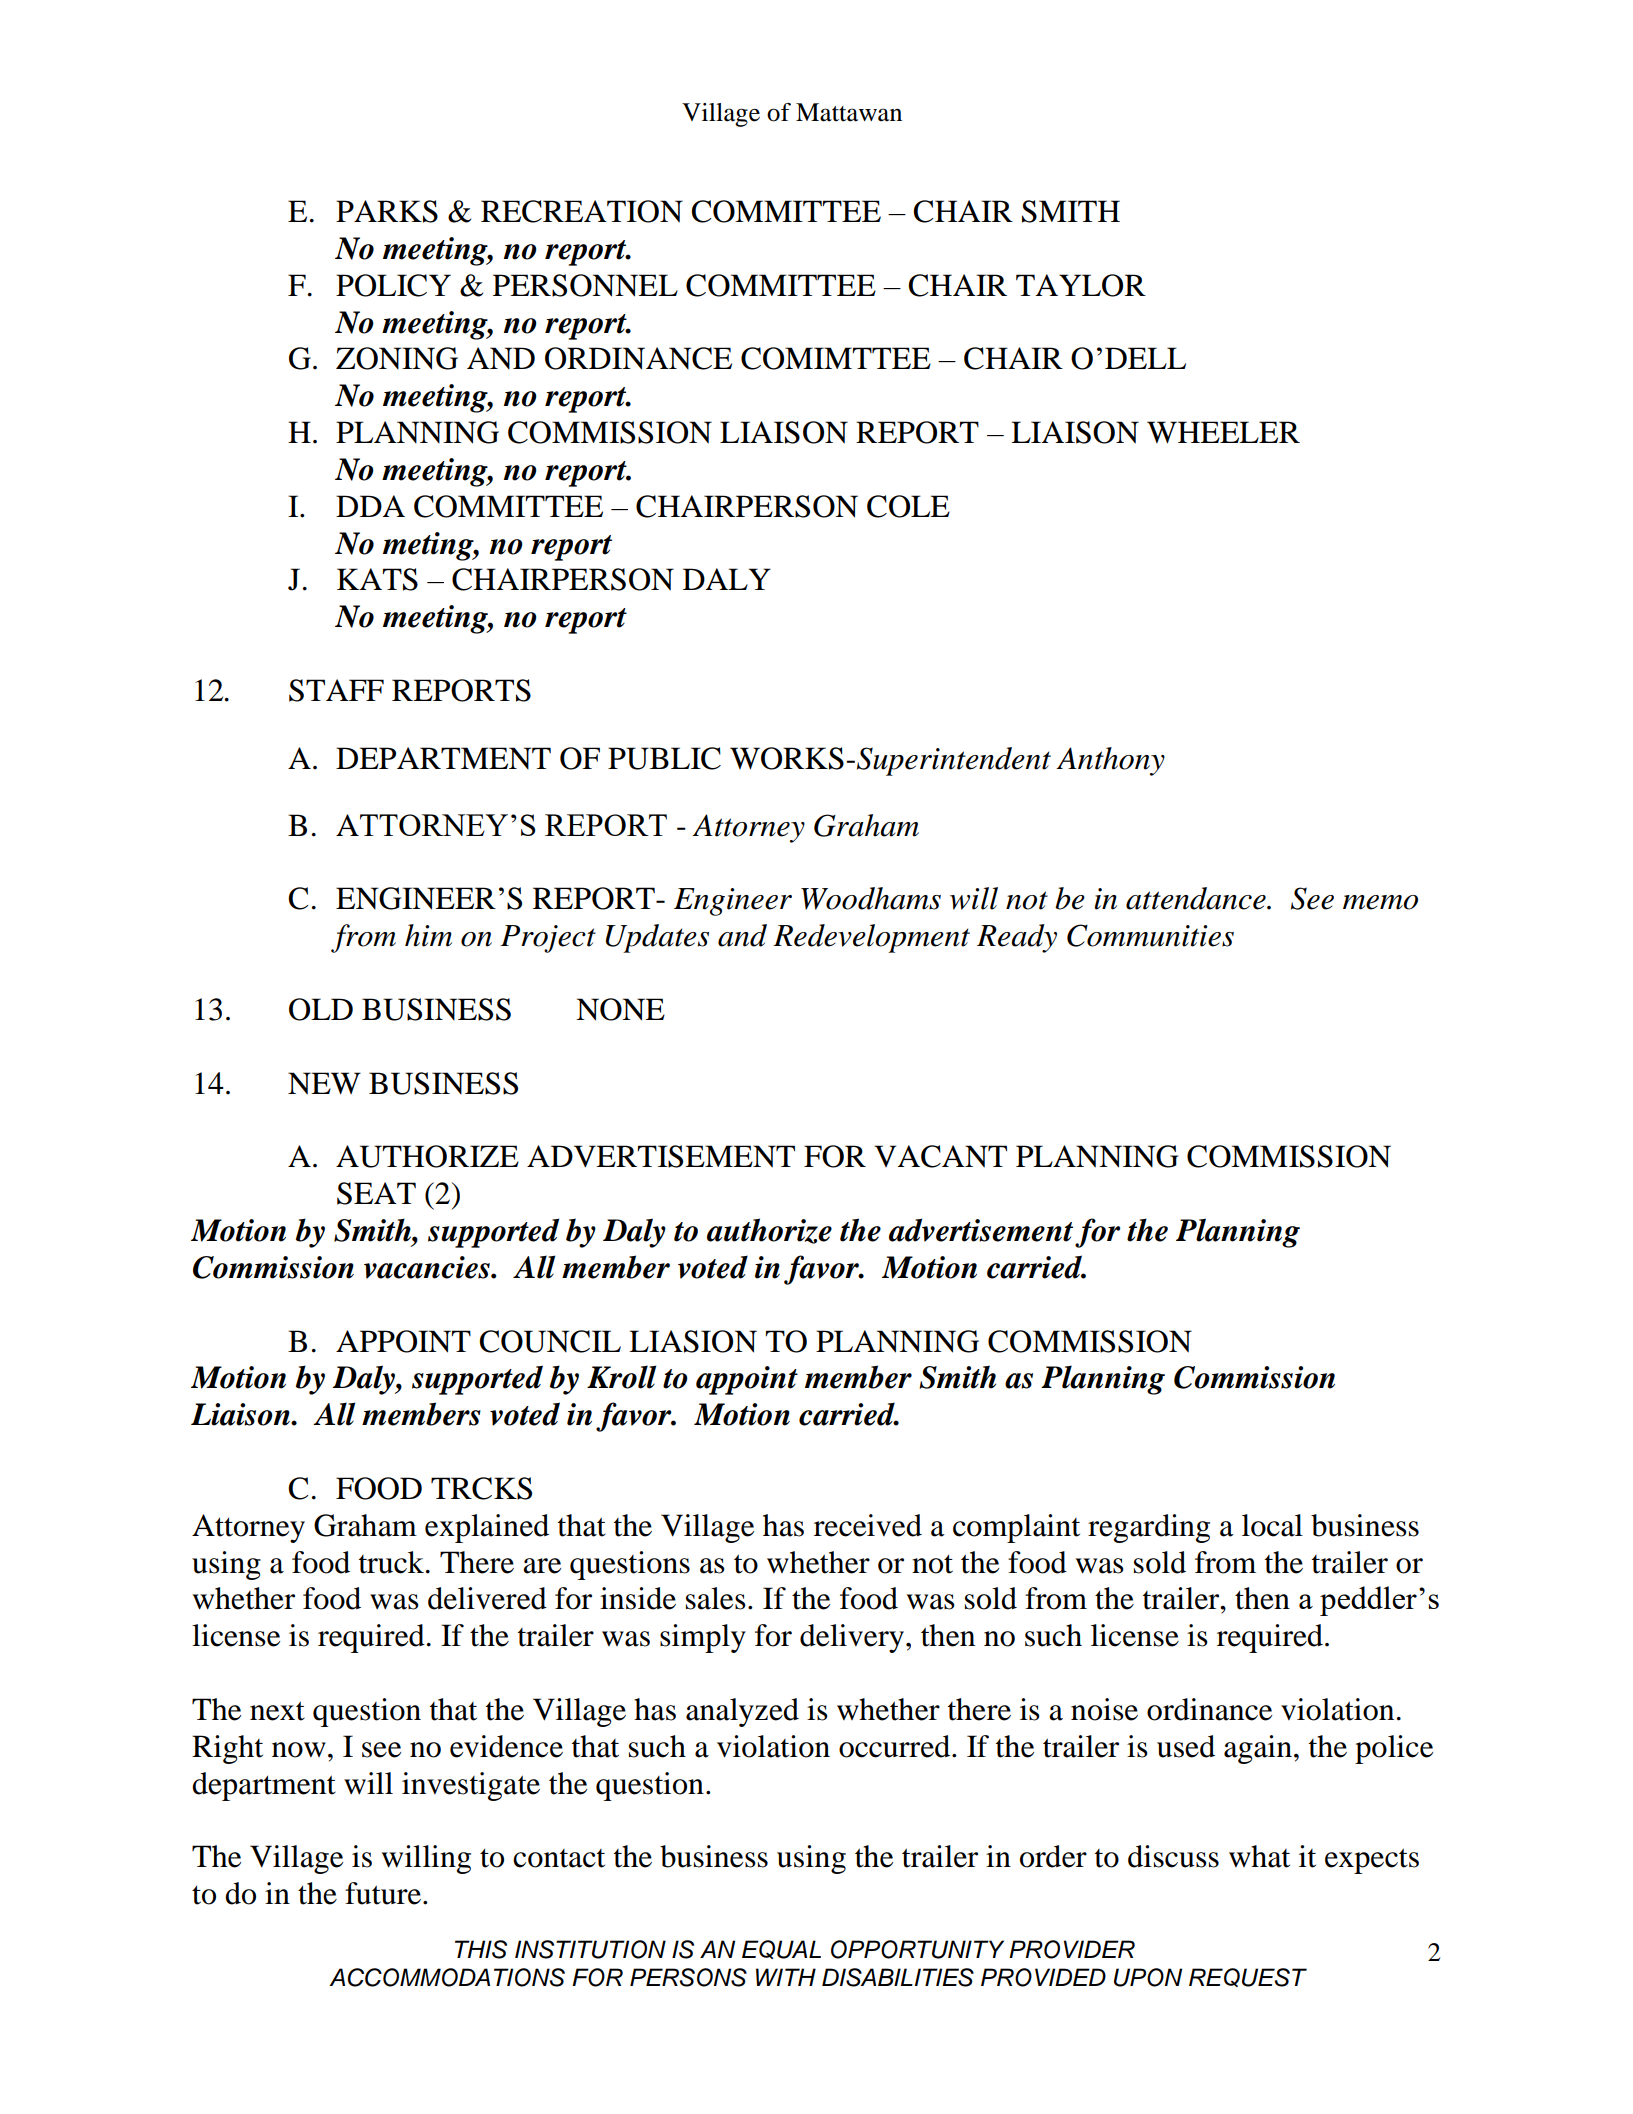 The height and width of the page is (2114, 1633). What do you see at coordinates (1272, 1525) in the page?
I see `local` at bounding box center [1272, 1525].
